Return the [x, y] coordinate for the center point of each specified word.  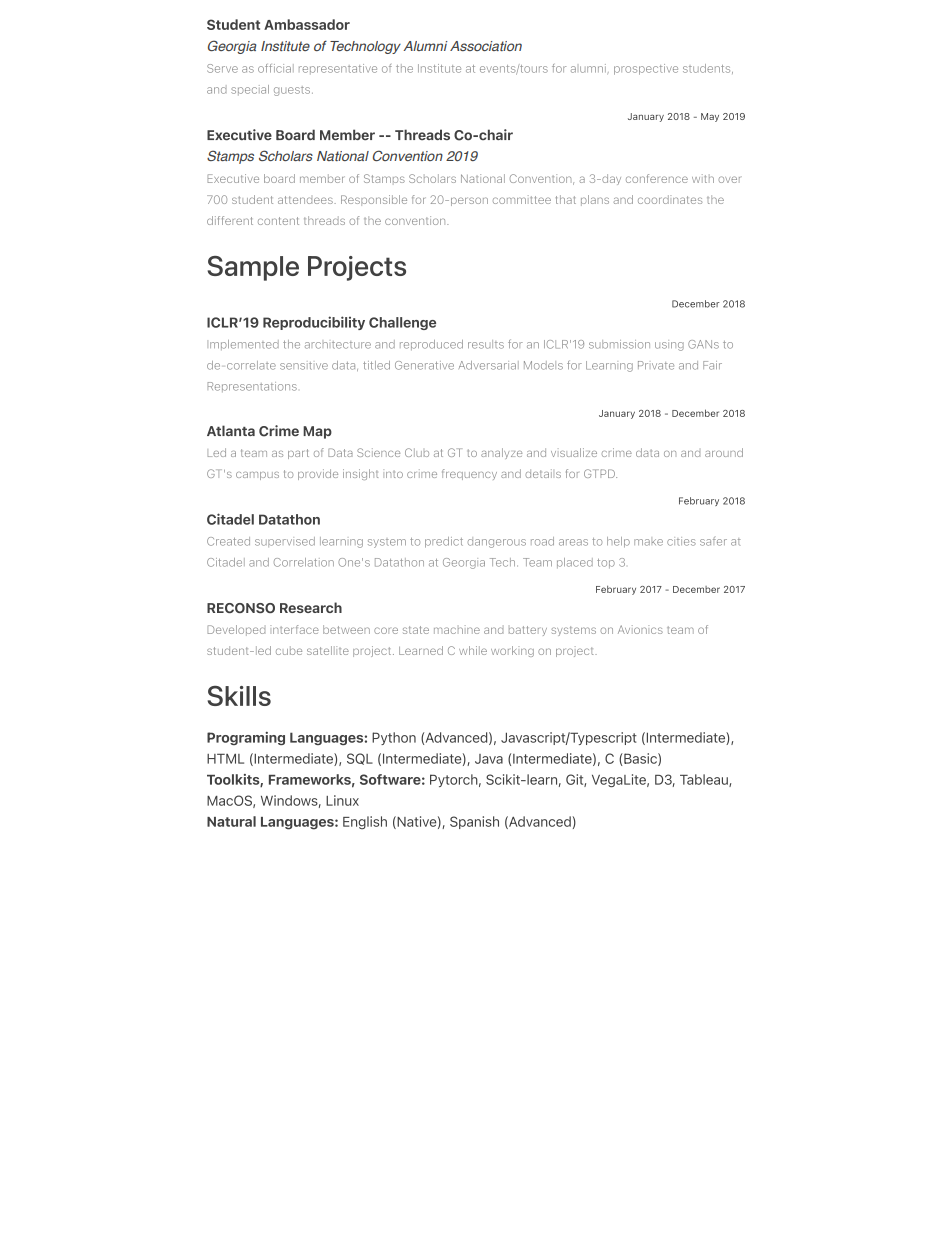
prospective [646, 69]
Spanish [474, 822]
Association [486, 46]
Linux [342, 800]
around [724, 452]
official [276, 68]
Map [317, 432]
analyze [501, 453]
